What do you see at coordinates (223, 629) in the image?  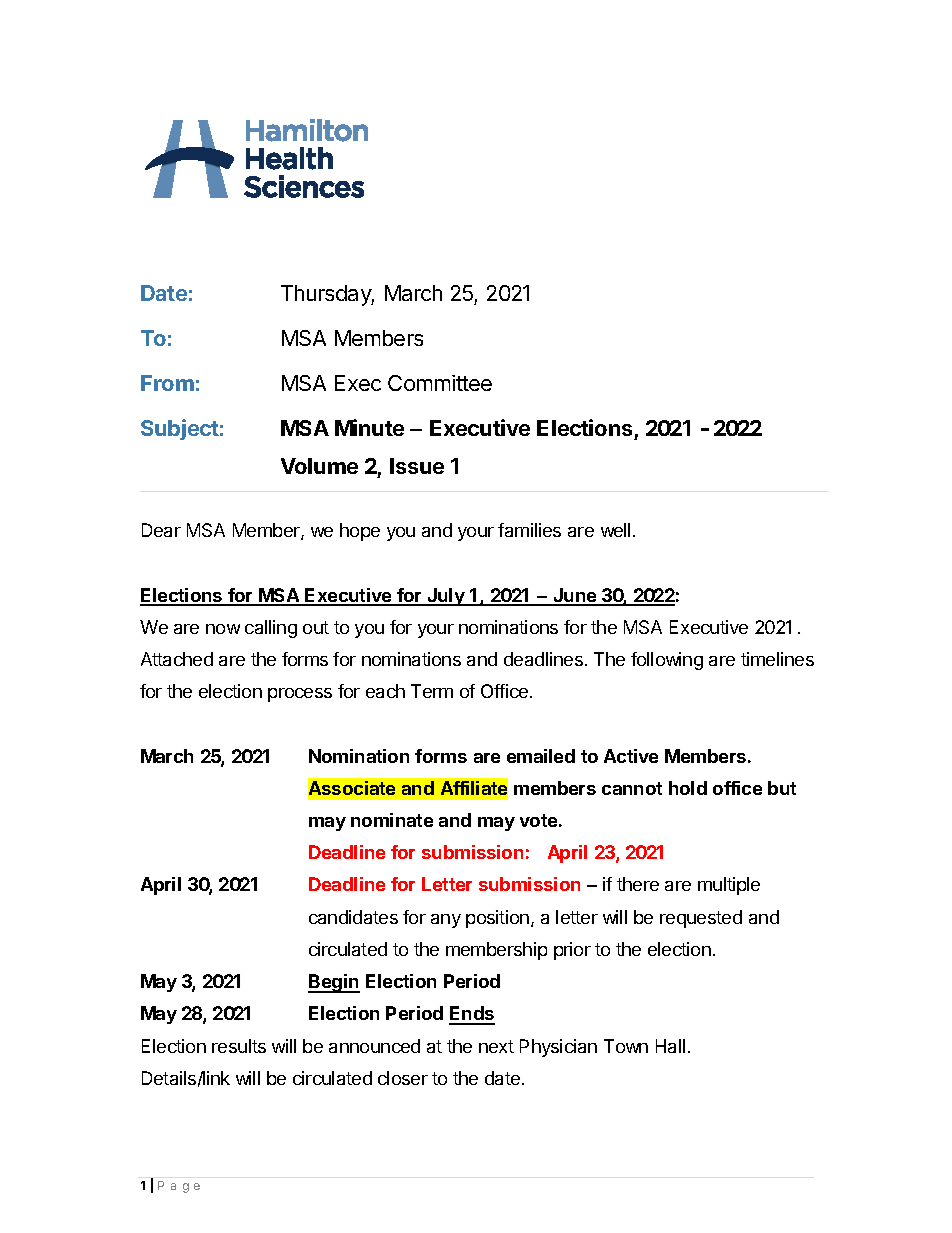 I see `now` at bounding box center [223, 629].
